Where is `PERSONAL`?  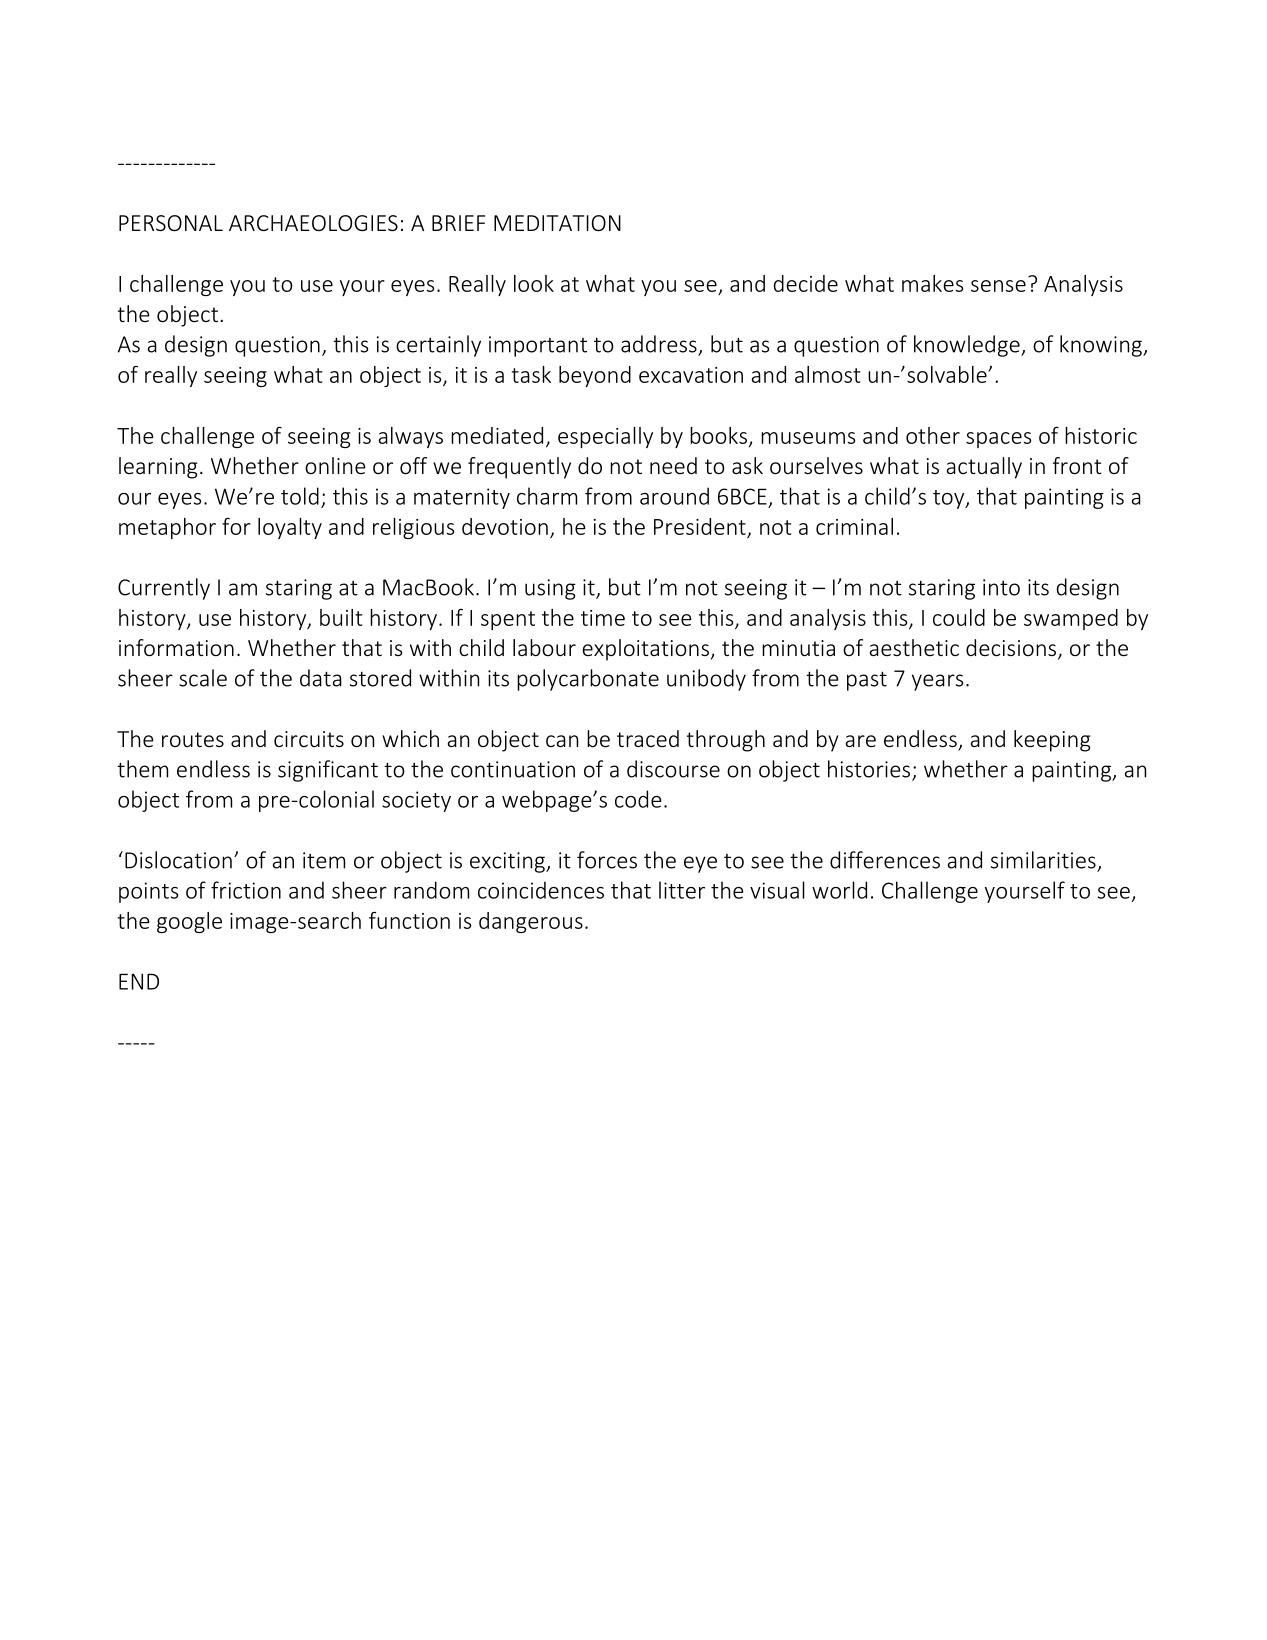 PERSONAL is located at coordinates (171, 223).
